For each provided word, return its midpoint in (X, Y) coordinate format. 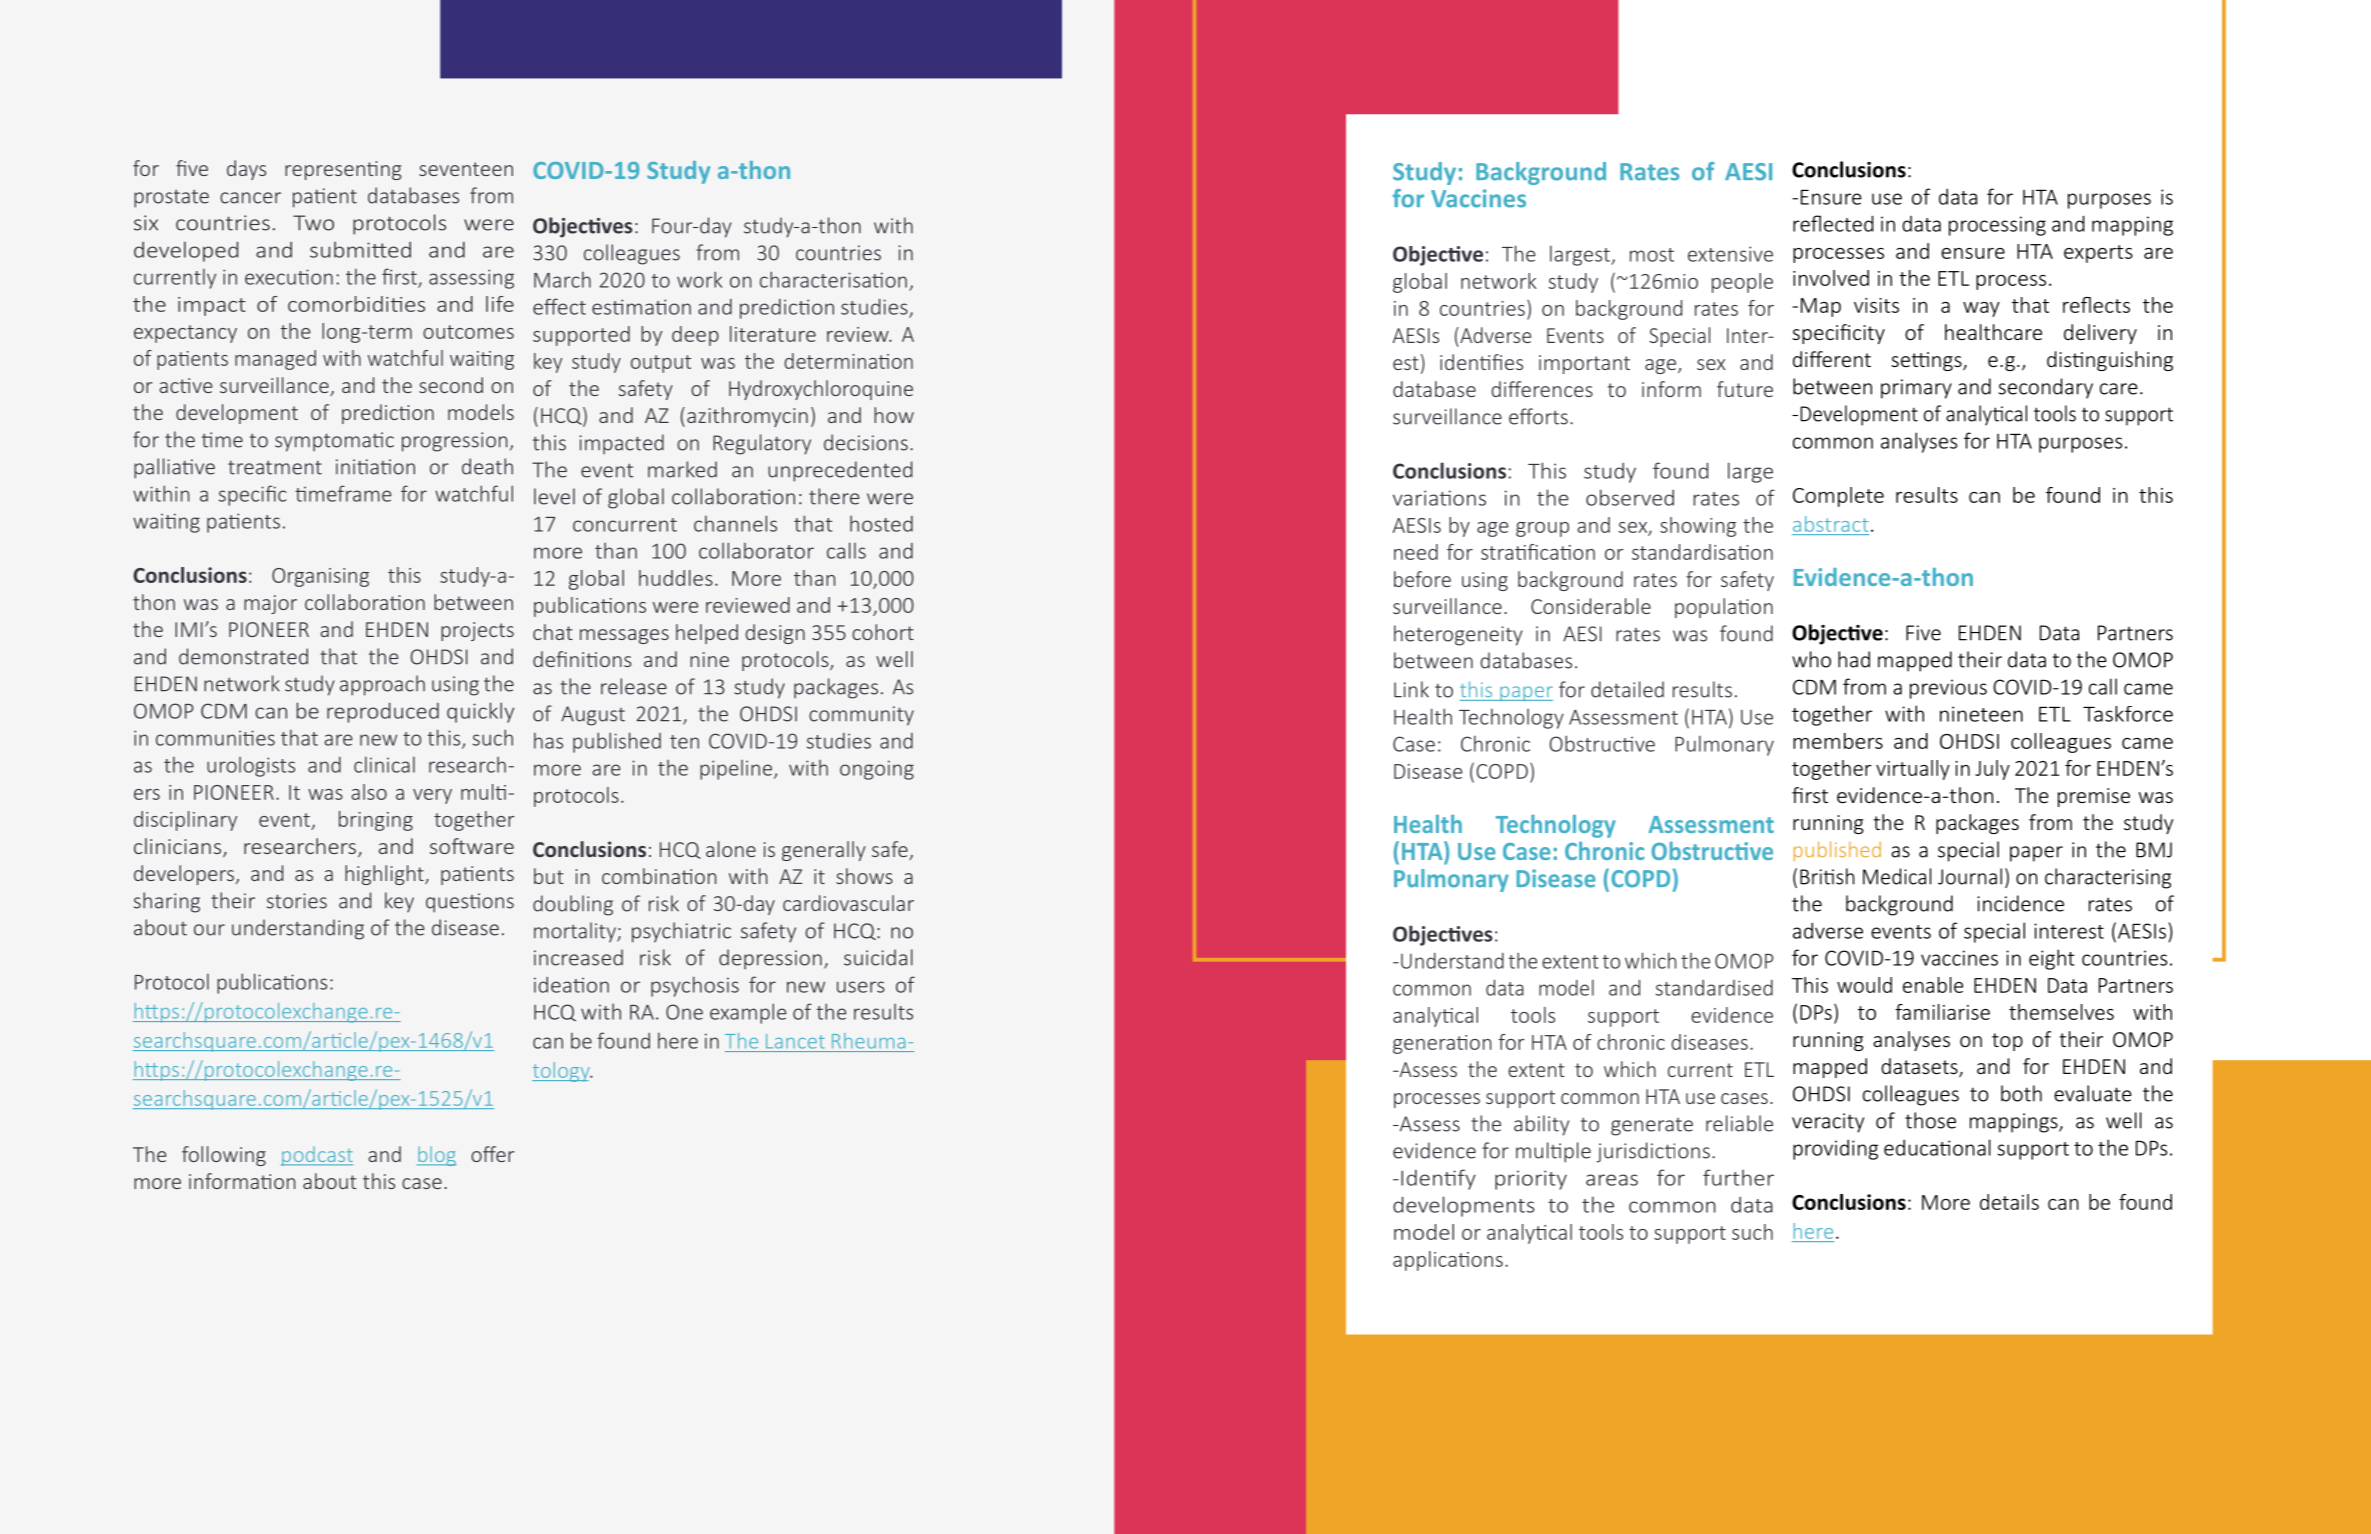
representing (343, 170)
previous (1948, 689)
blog (436, 1156)
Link (1411, 689)
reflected (1833, 223)
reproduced (383, 713)
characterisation (833, 279)
